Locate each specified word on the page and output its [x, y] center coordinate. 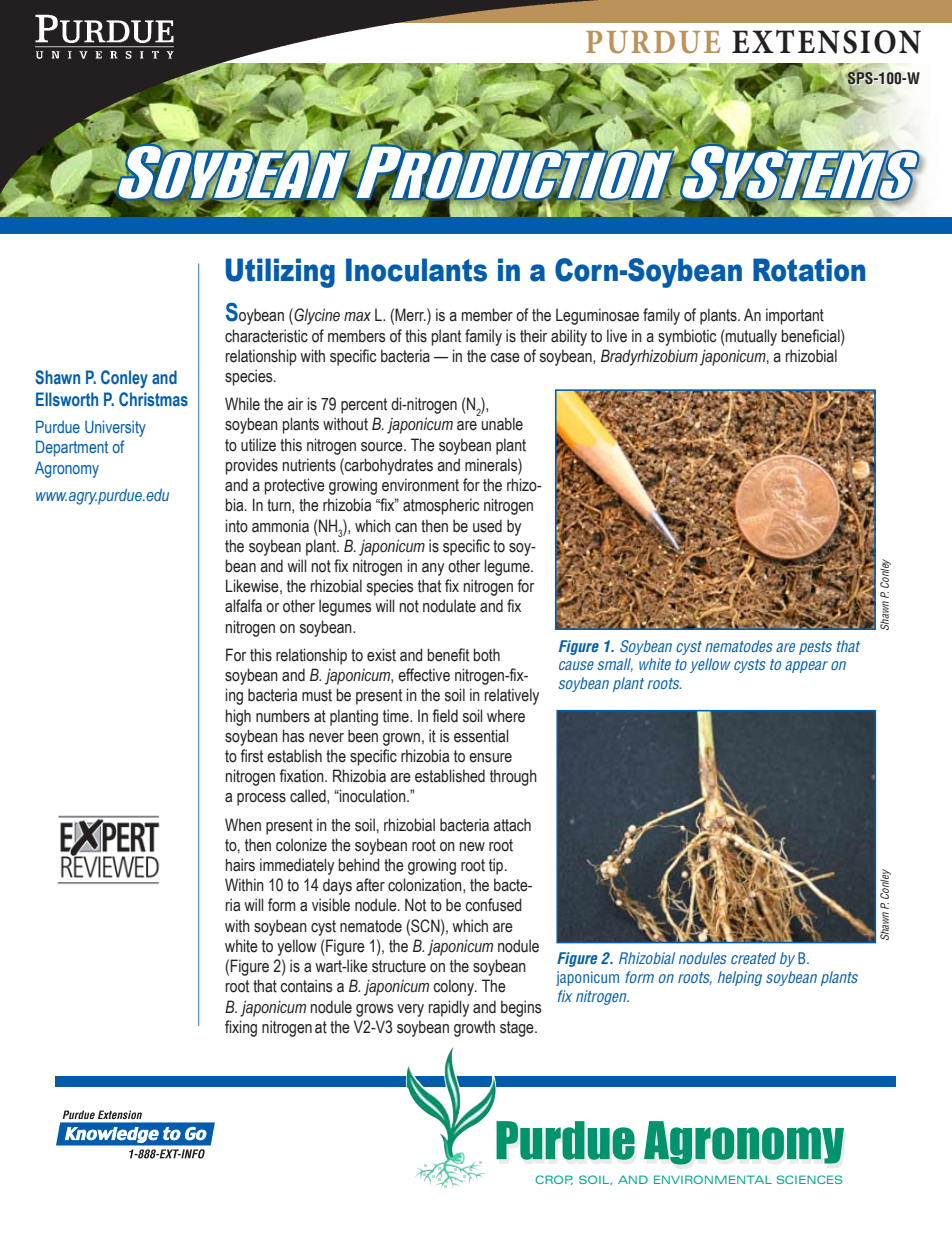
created [753, 958]
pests [815, 648]
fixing [241, 1028]
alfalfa [243, 606]
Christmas [153, 399]
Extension [826, 42]
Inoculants [416, 270]
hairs [240, 865]
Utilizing [280, 273]
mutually [750, 337]
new [472, 847]
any [433, 569]
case [505, 358]
